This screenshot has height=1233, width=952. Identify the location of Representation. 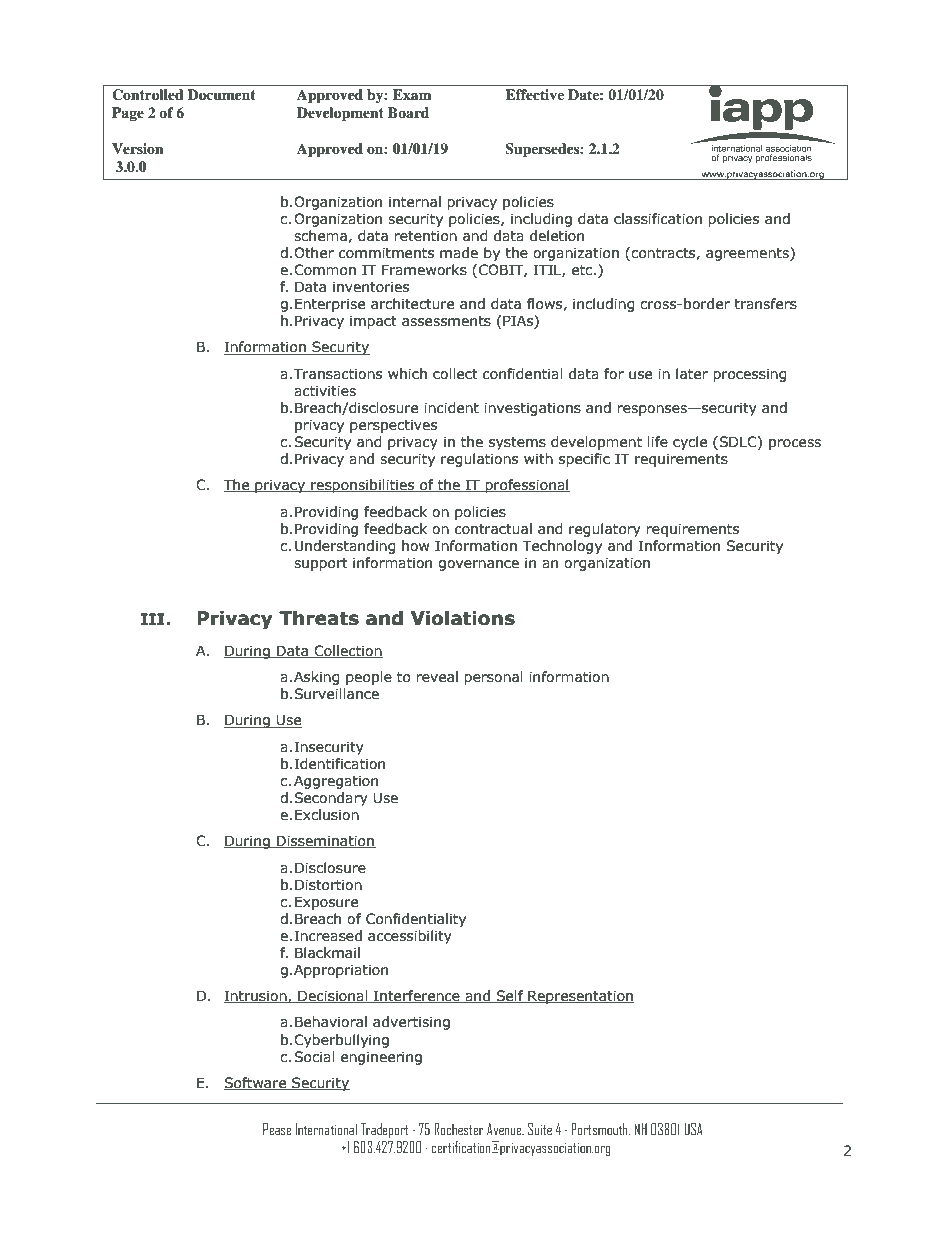
(580, 997).
